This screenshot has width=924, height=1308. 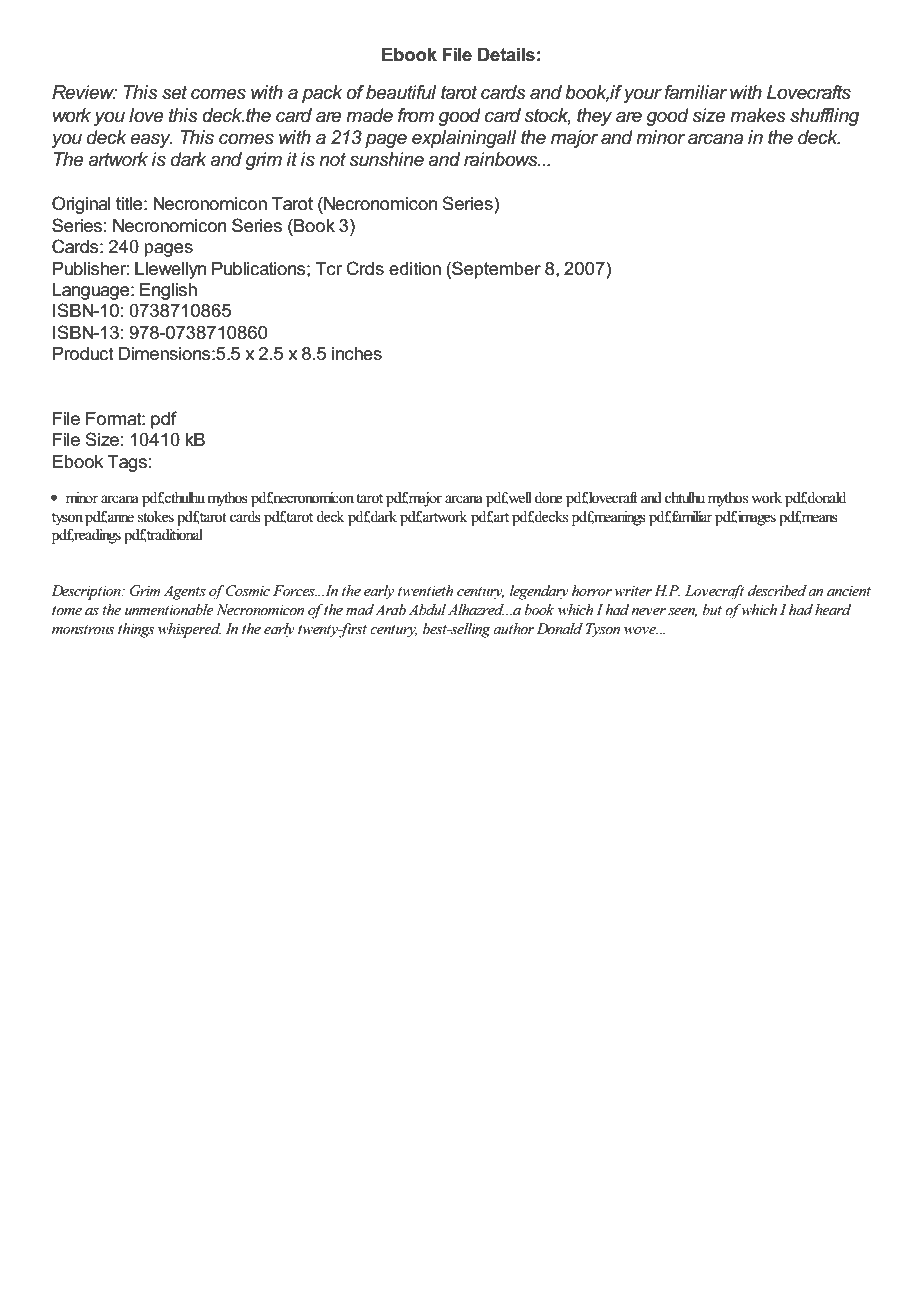 I want to click on makes, so click(x=758, y=115).
